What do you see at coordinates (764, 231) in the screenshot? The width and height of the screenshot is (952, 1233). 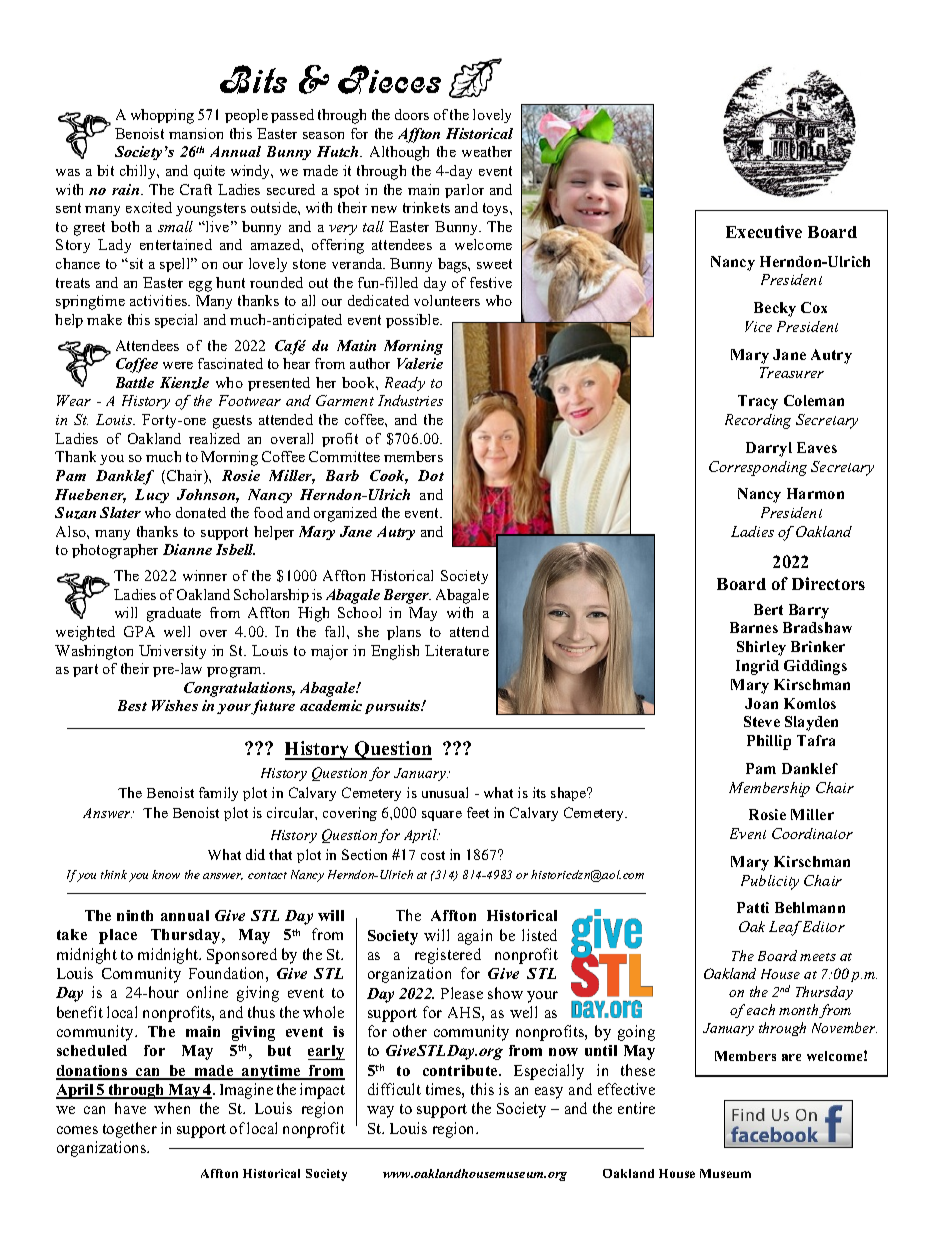 I see `Executive` at bounding box center [764, 231].
